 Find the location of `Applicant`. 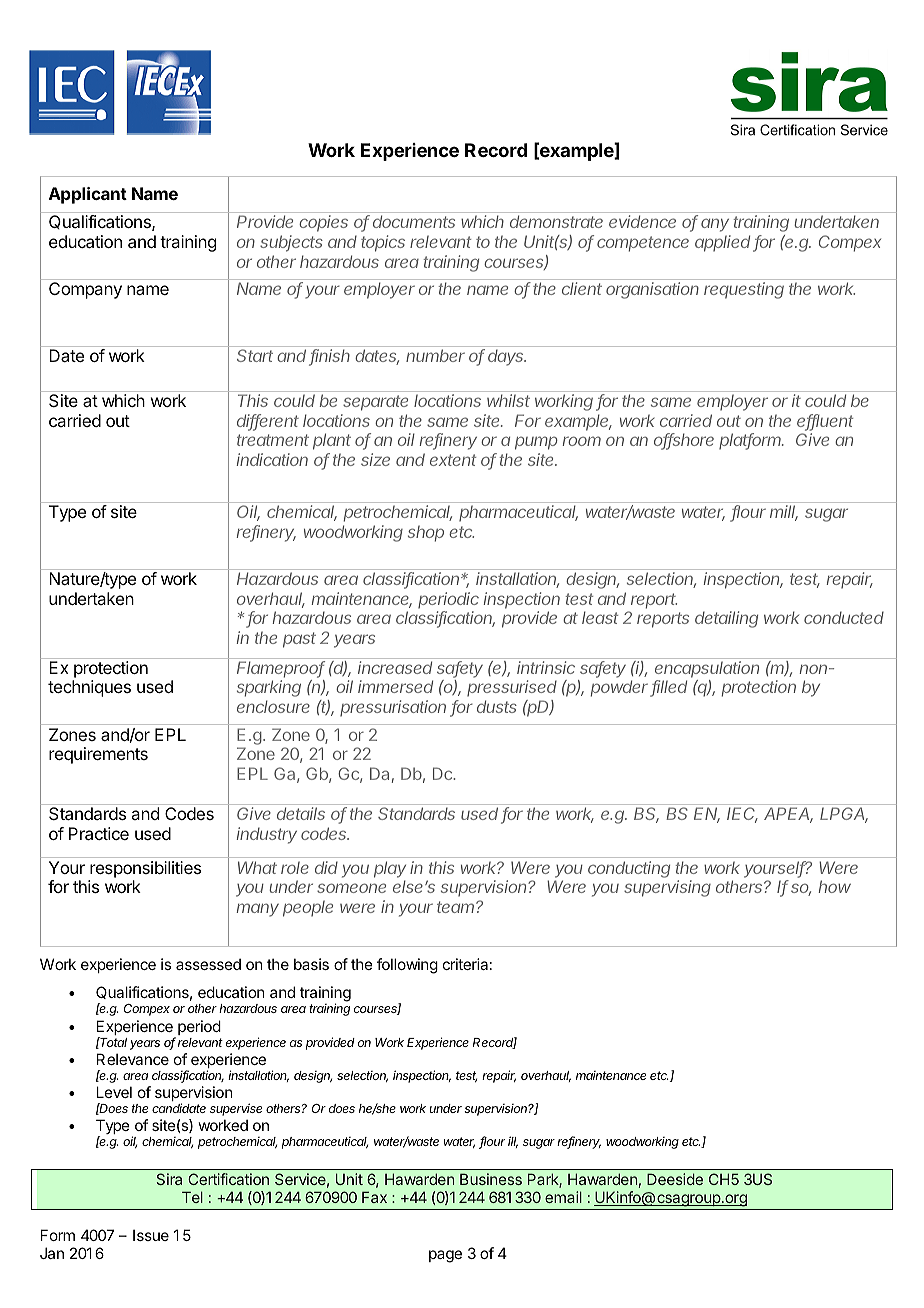

Applicant is located at coordinates (88, 195).
